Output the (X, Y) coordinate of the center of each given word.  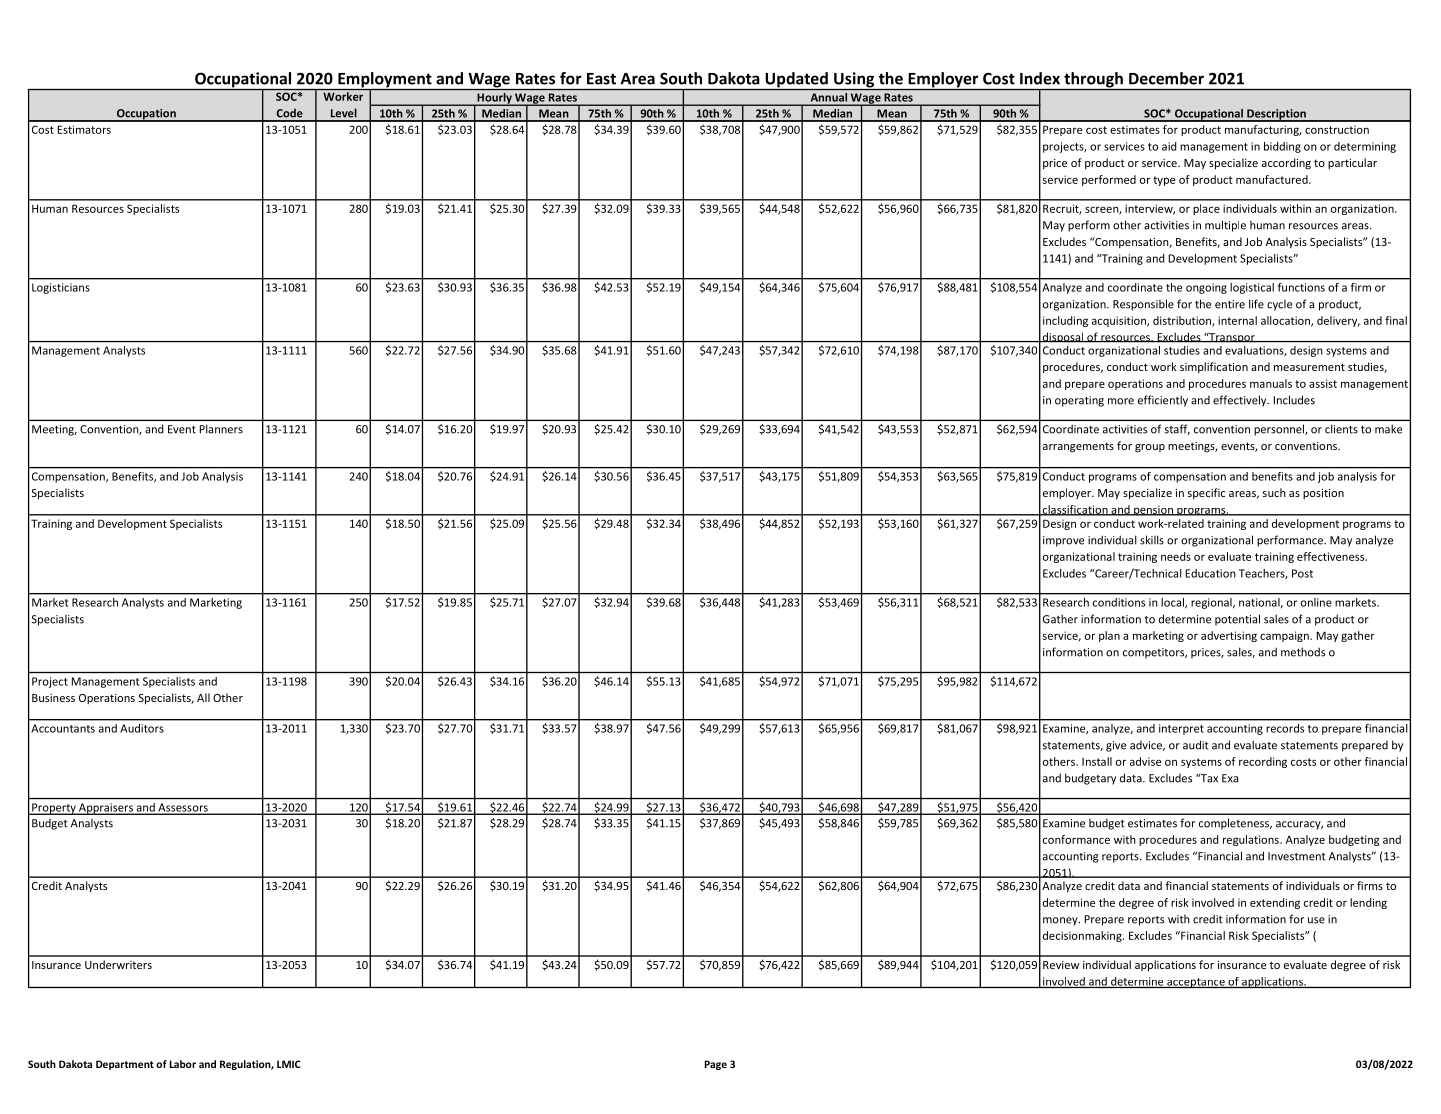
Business (53, 698)
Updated (796, 81)
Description (1276, 115)
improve (1063, 541)
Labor (182, 1064)
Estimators (84, 129)
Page (715, 1065)
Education (1211, 573)
